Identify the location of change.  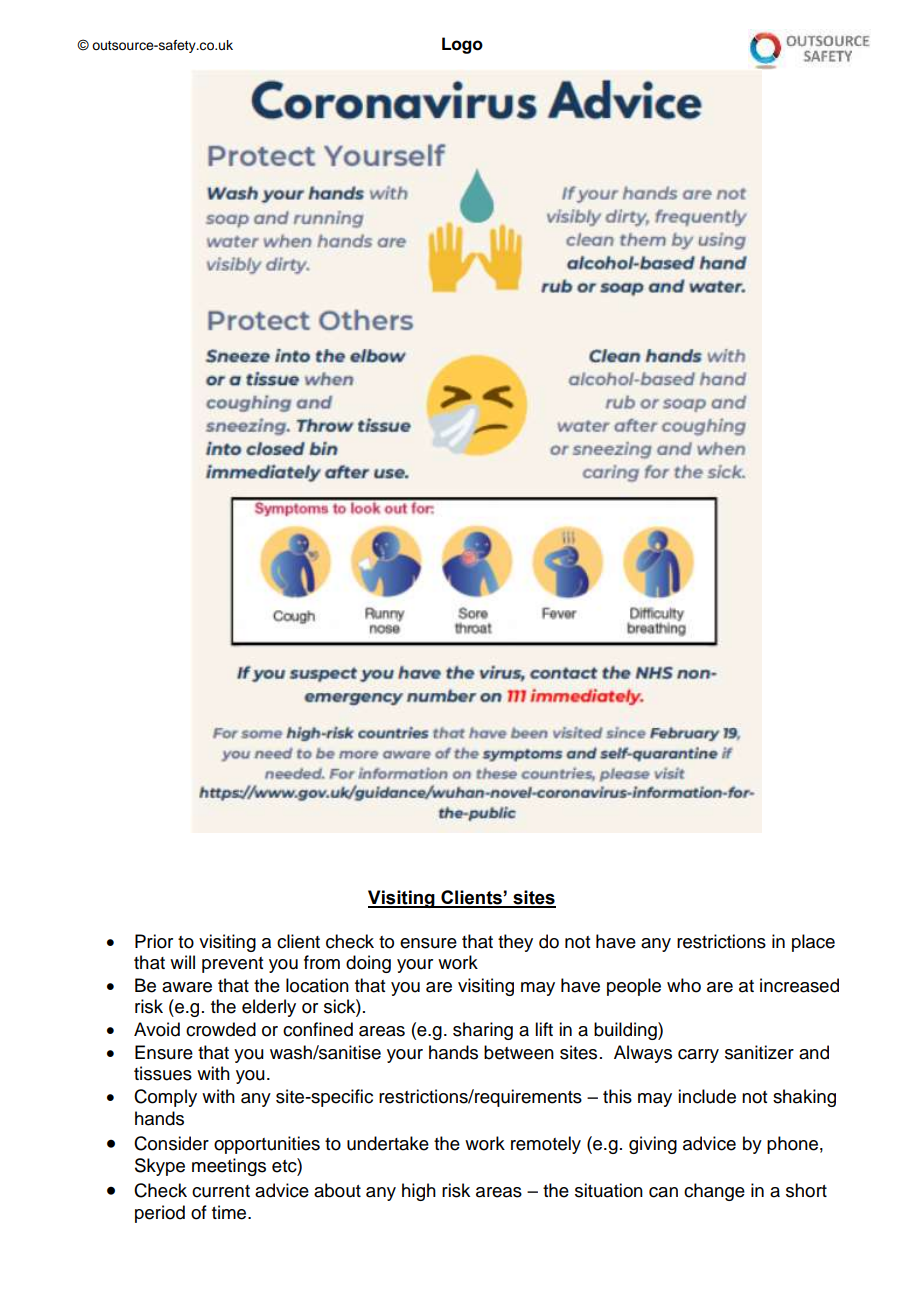
(714, 1192).
